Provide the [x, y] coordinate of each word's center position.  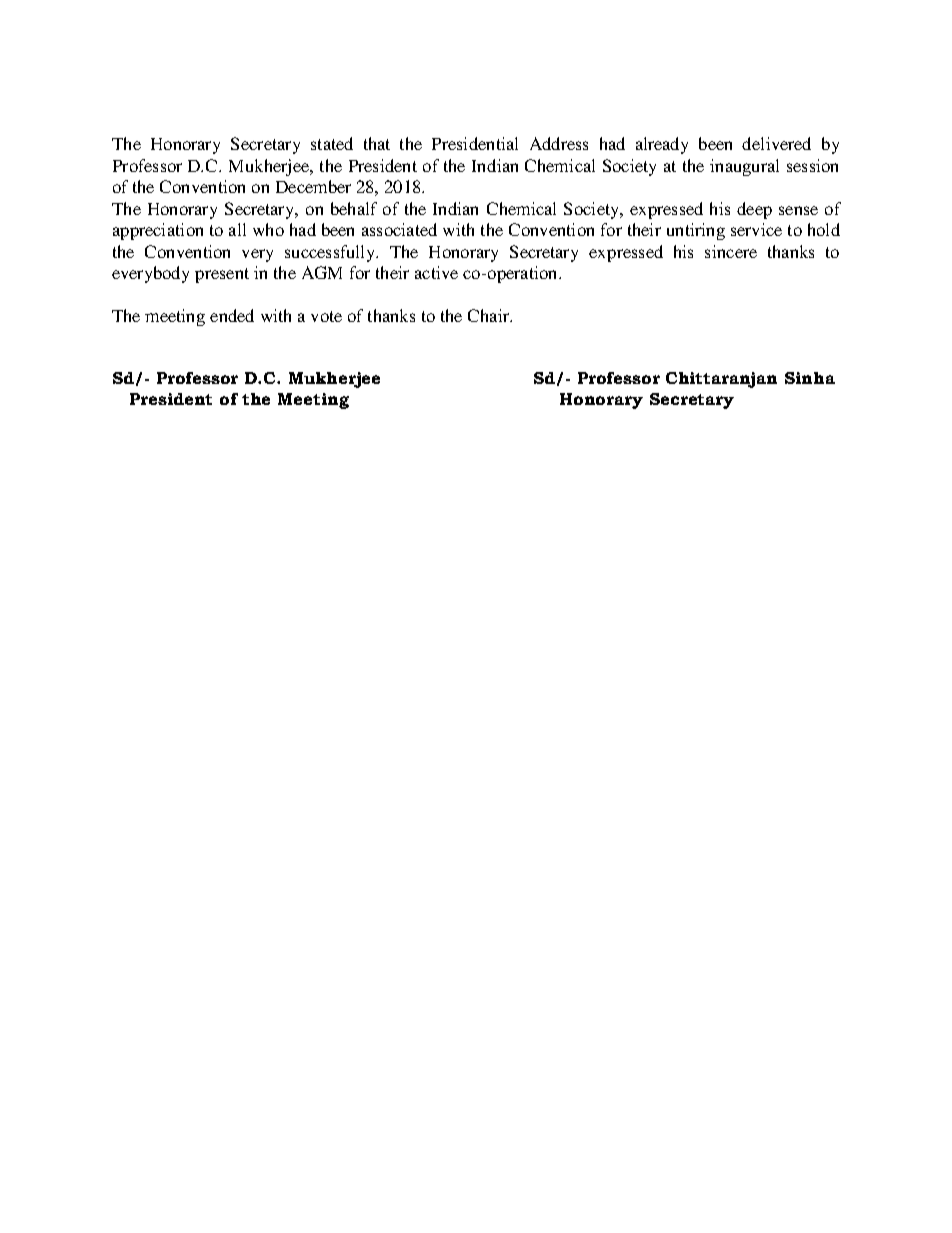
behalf [354, 208]
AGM [322, 272]
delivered [776, 143]
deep [754, 210]
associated [399, 229]
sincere [731, 251]
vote [326, 316]
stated [332, 143]
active [436, 272]
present [222, 275]
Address [559, 143]
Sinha [810, 378]
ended [232, 315]
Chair [490, 315]
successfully [331, 253]
